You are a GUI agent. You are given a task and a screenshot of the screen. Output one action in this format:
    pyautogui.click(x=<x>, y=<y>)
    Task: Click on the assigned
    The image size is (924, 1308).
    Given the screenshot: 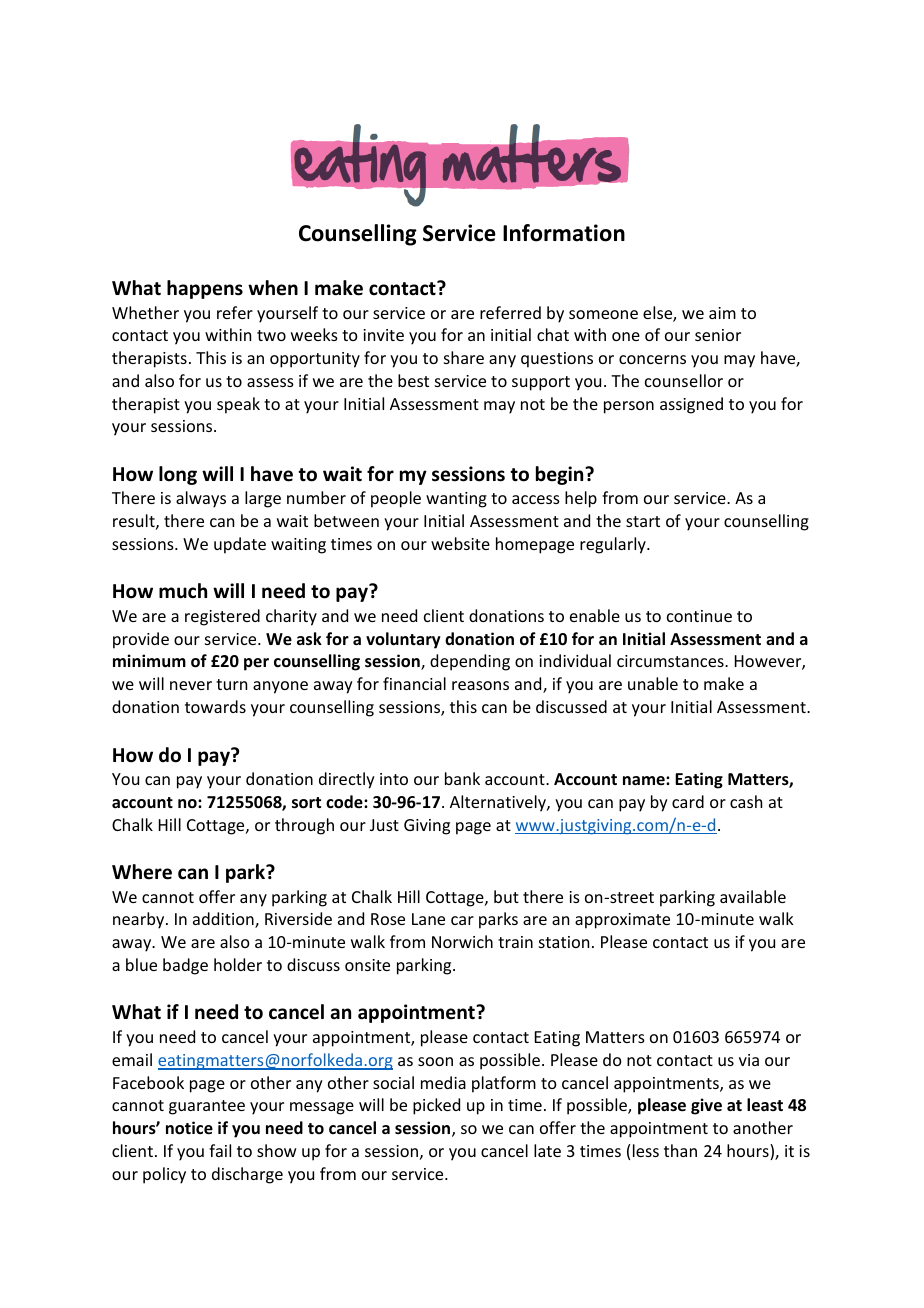 What is the action you would take?
    pyautogui.click(x=691, y=405)
